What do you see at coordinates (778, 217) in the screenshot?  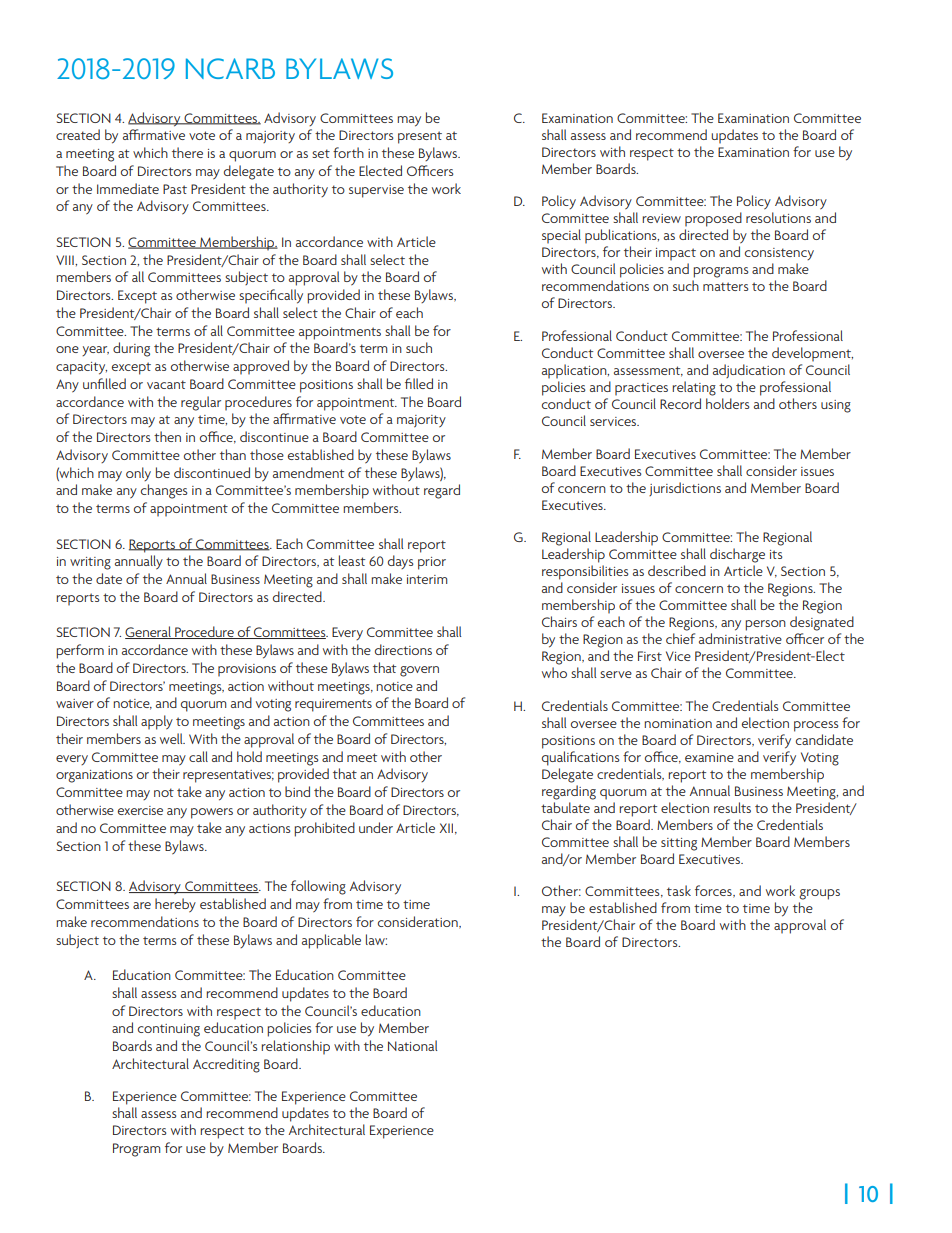 I see `resolutions` at bounding box center [778, 217].
